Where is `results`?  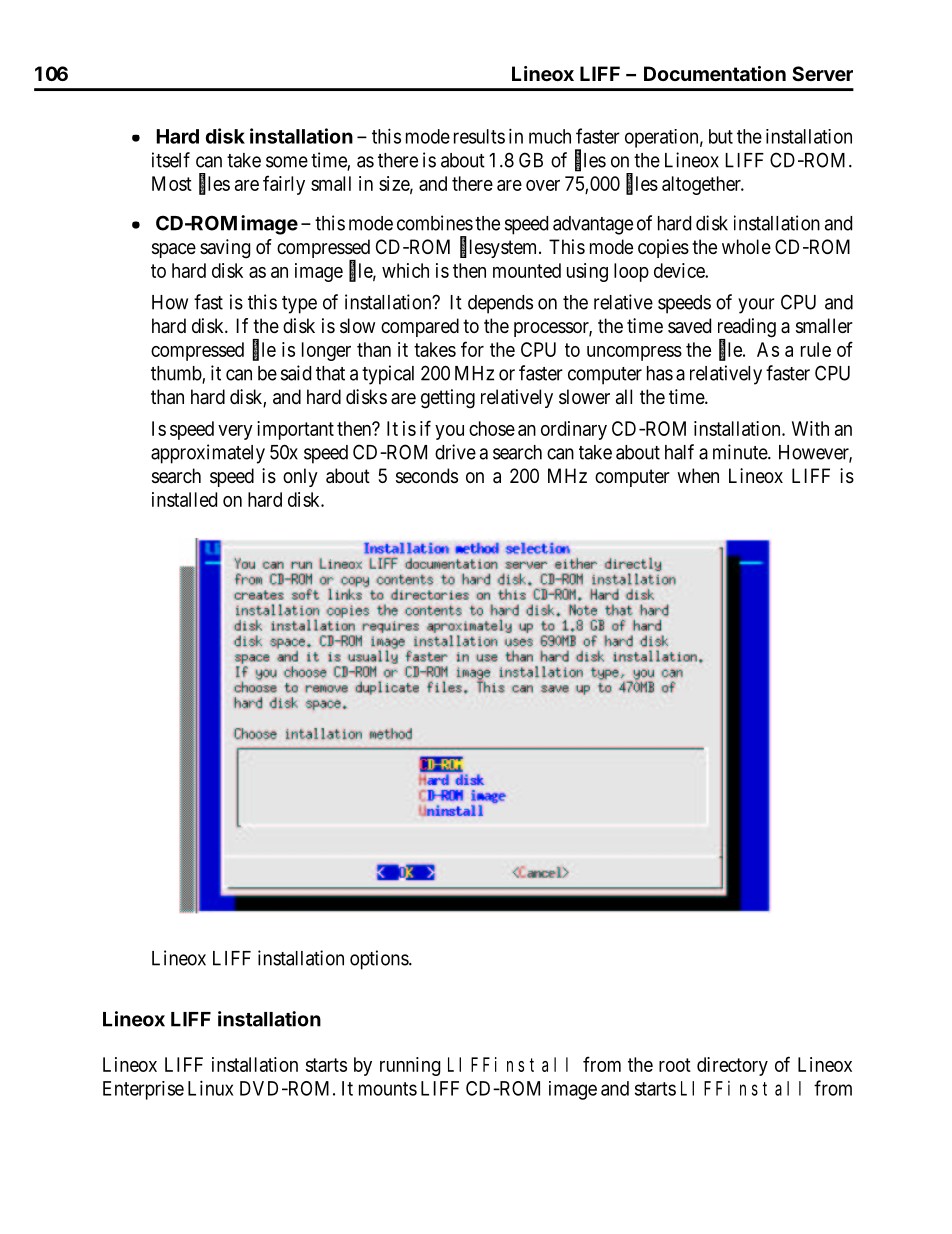
results is located at coordinates (479, 136).
